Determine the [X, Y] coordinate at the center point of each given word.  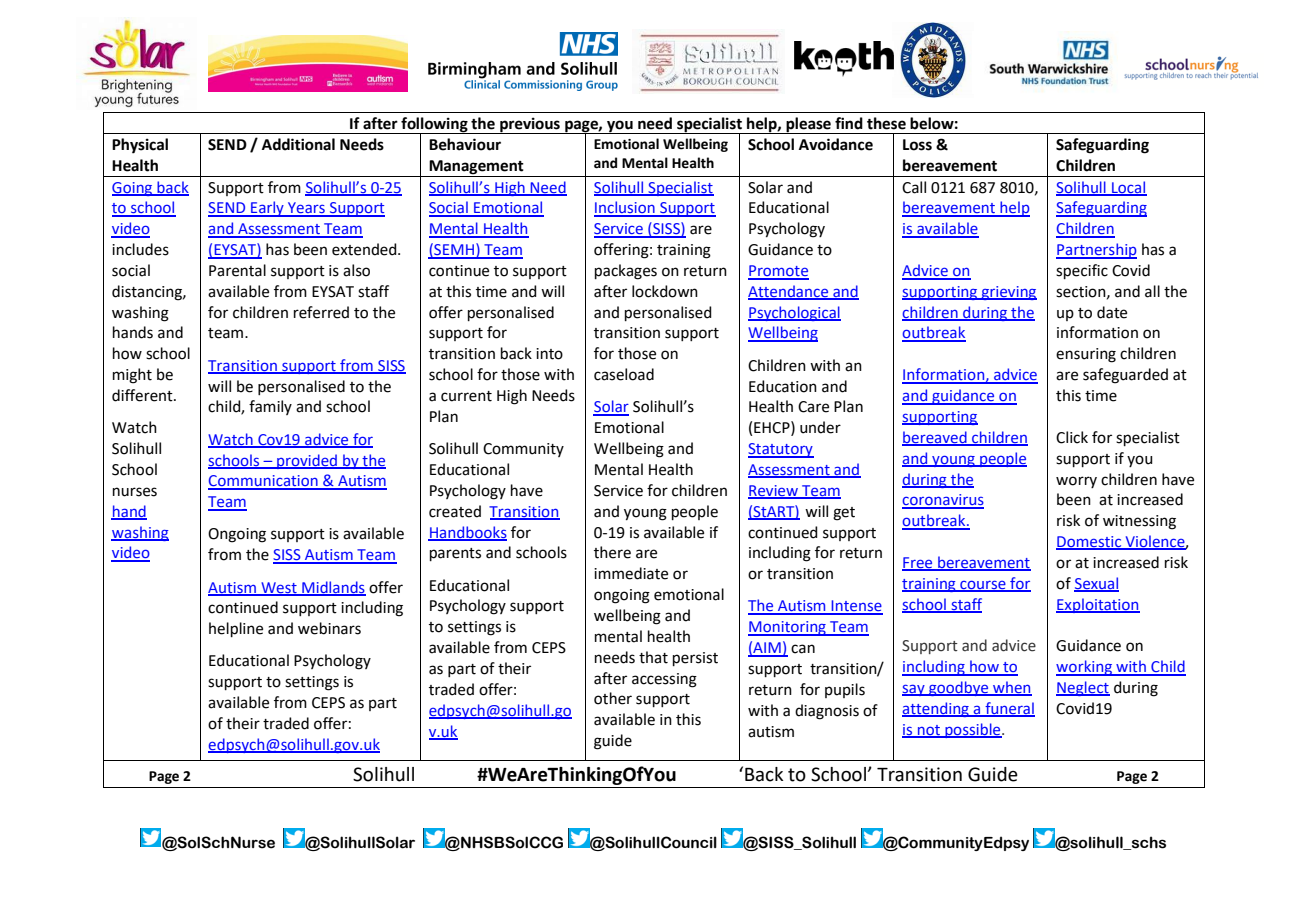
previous [530, 125]
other [613, 698]
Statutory [781, 450]
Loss [917, 145]
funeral [1009, 709]
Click [1072, 437]
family [270, 407]
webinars [329, 628]
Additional [298, 144]
